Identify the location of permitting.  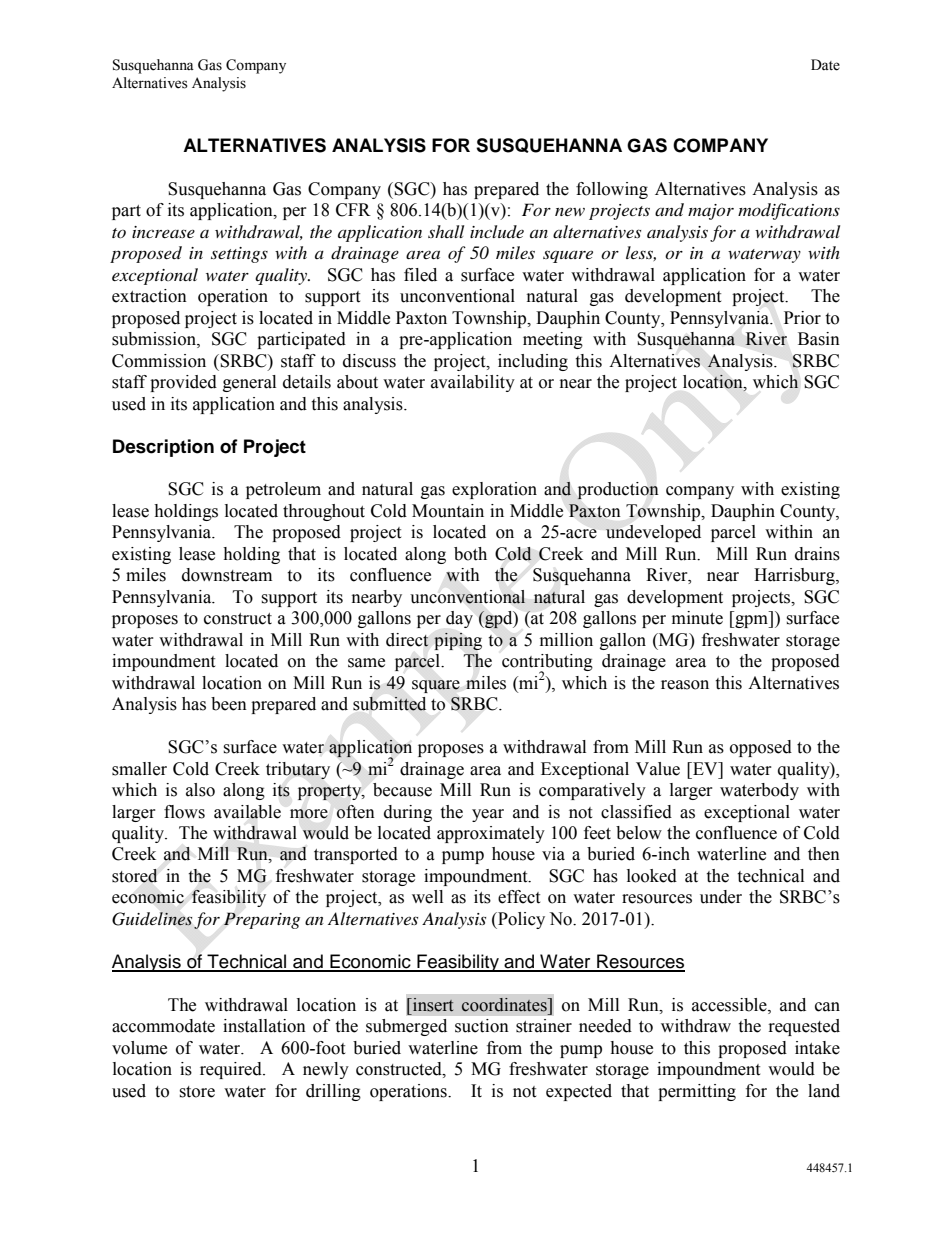
(697, 1092).
